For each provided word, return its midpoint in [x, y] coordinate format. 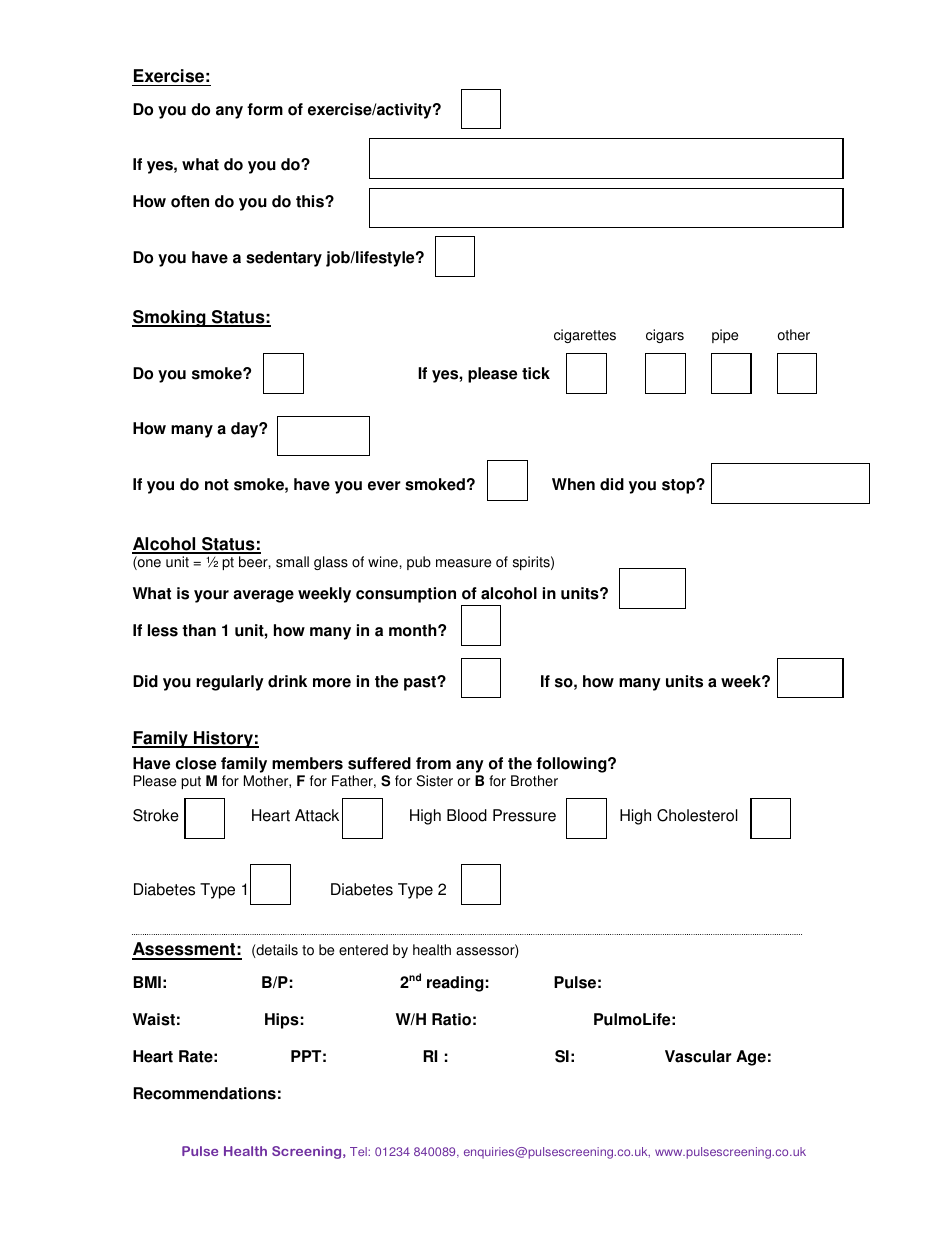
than [199, 630]
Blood [467, 815]
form [265, 109]
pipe [725, 336]
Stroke [156, 815]
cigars [665, 336]
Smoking [170, 318]
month [414, 630]
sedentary [284, 259]
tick [536, 373]
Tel [359, 1151]
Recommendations [204, 1093]
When [573, 484]
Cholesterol [697, 815]
